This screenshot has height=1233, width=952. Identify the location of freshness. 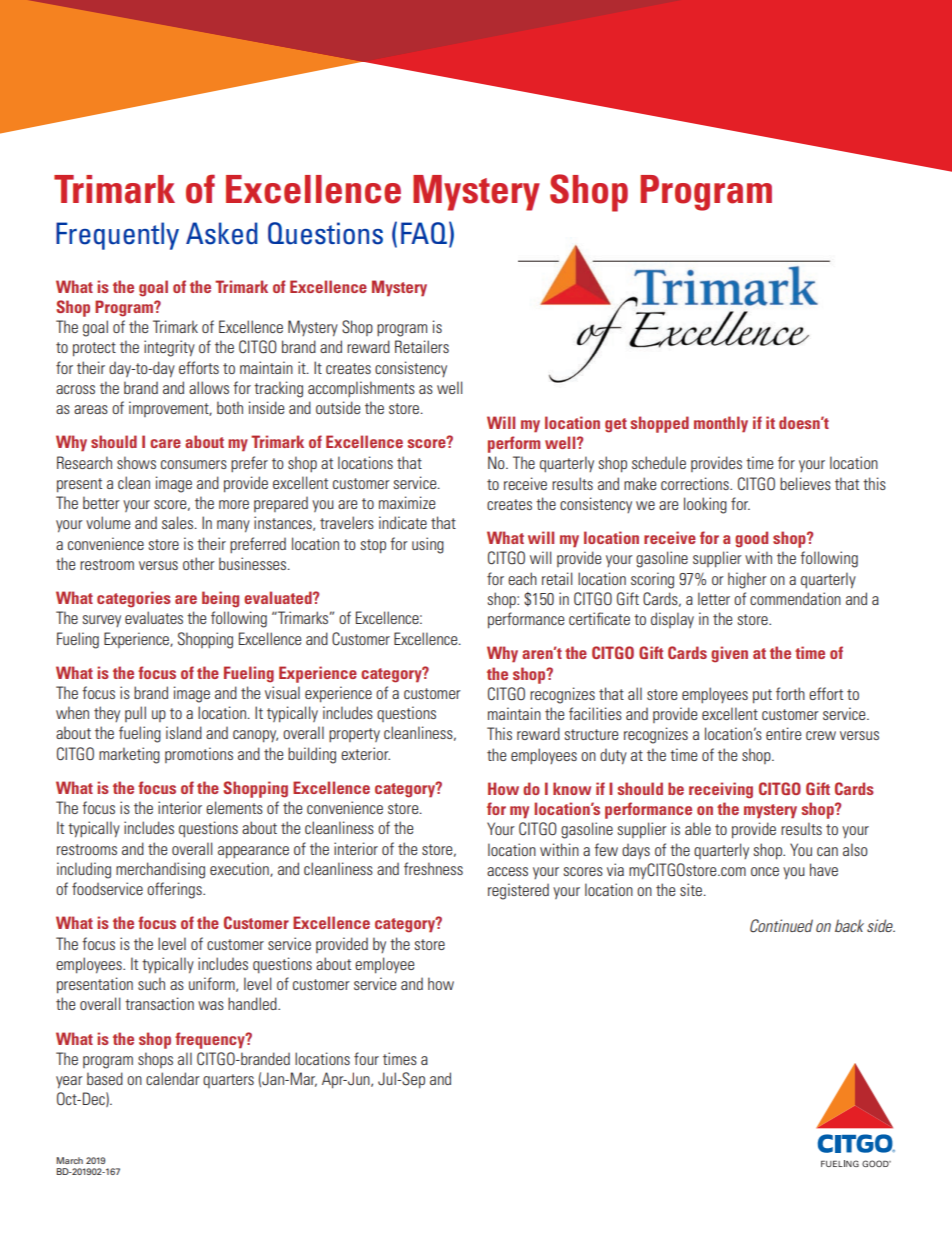
(433, 868).
